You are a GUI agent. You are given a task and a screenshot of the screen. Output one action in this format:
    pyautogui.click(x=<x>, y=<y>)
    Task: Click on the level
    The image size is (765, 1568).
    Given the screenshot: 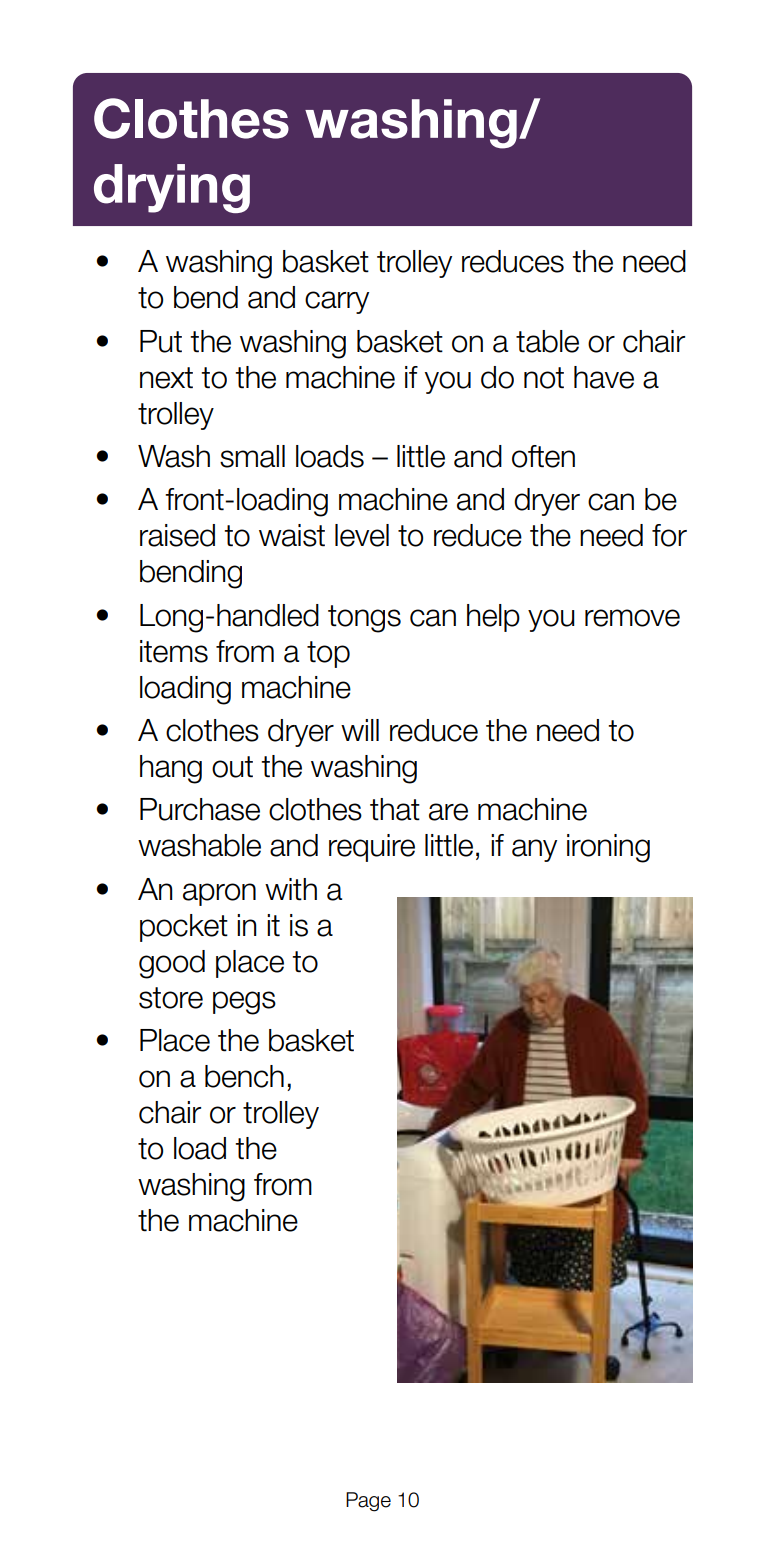 What is the action you would take?
    pyautogui.click(x=362, y=535)
